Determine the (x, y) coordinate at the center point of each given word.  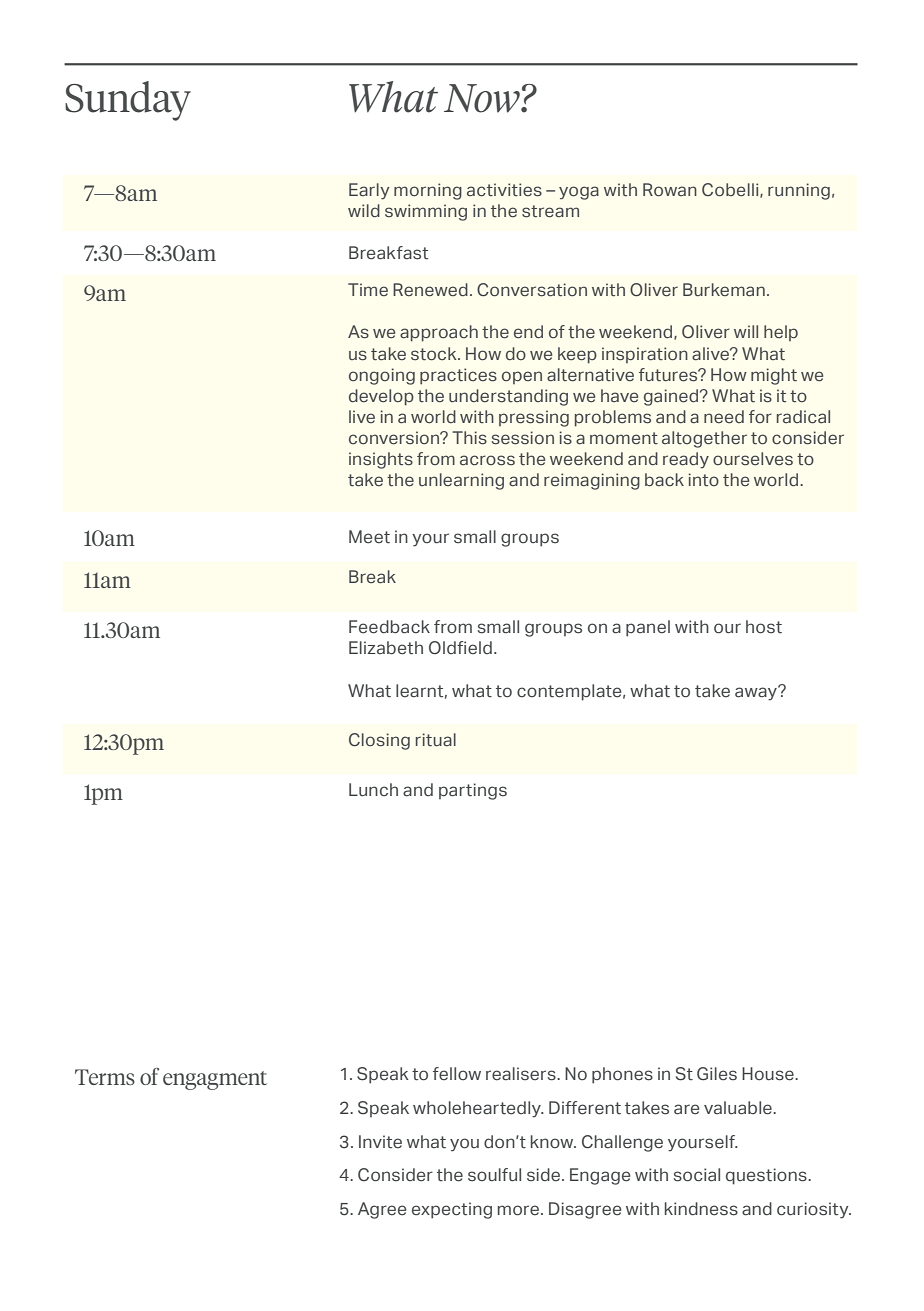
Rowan (670, 190)
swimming (426, 212)
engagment (215, 1080)
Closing (379, 741)
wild (364, 210)
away (757, 693)
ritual (436, 740)
